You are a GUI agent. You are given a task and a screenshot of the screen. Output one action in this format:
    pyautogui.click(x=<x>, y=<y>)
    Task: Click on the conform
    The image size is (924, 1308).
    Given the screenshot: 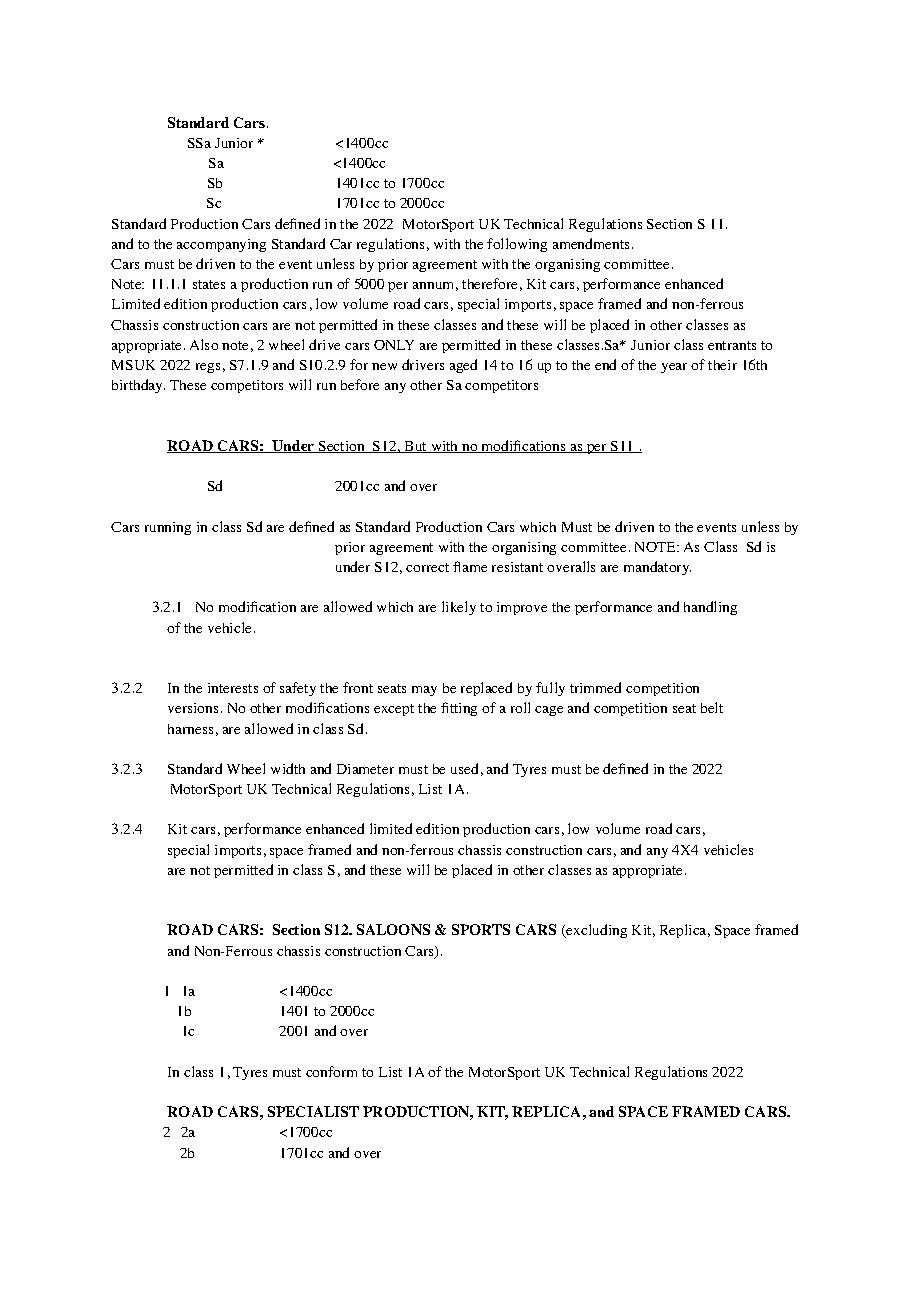 What is the action you would take?
    pyautogui.click(x=331, y=1071)
